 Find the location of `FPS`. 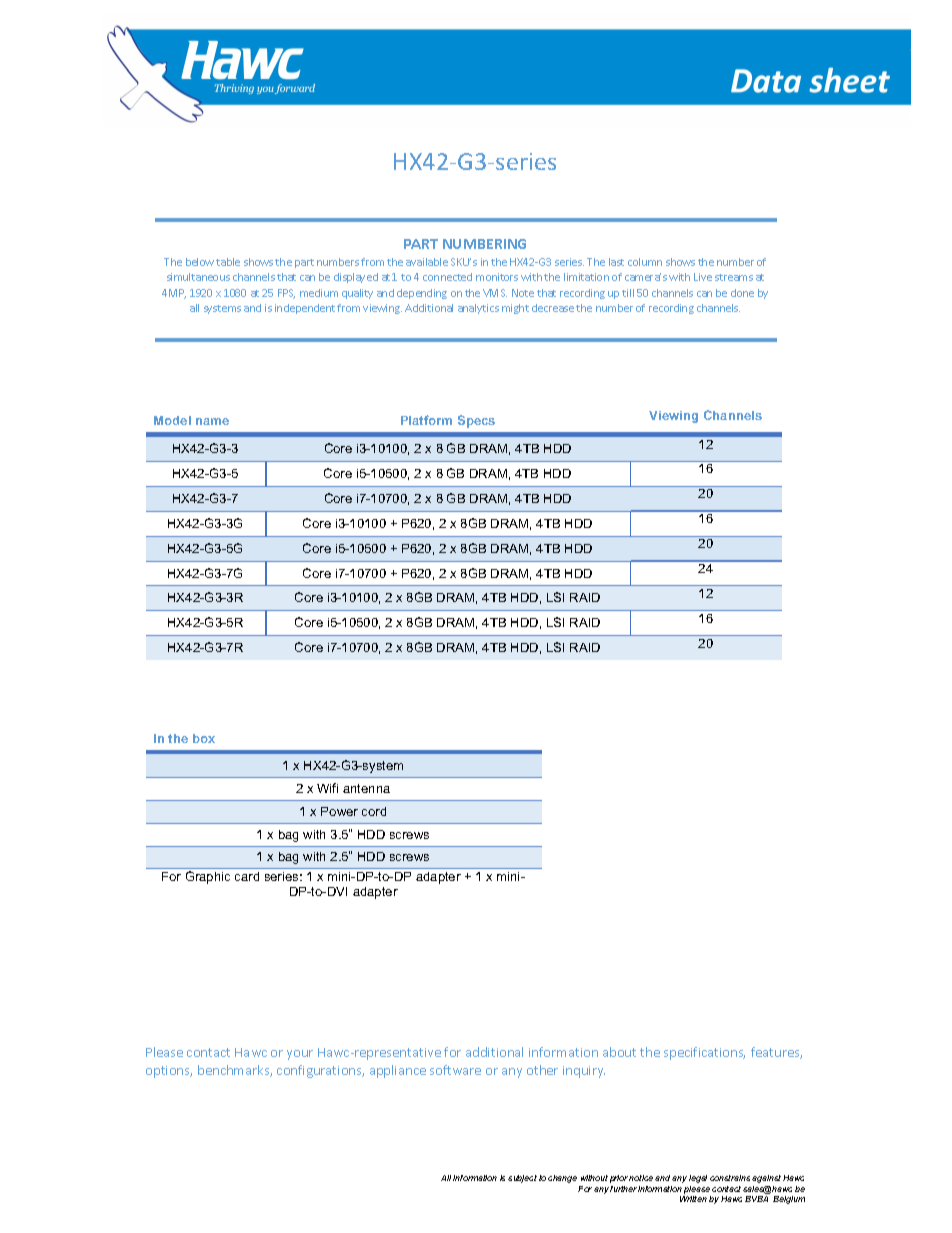

FPS is located at coordinates (286, 294).
